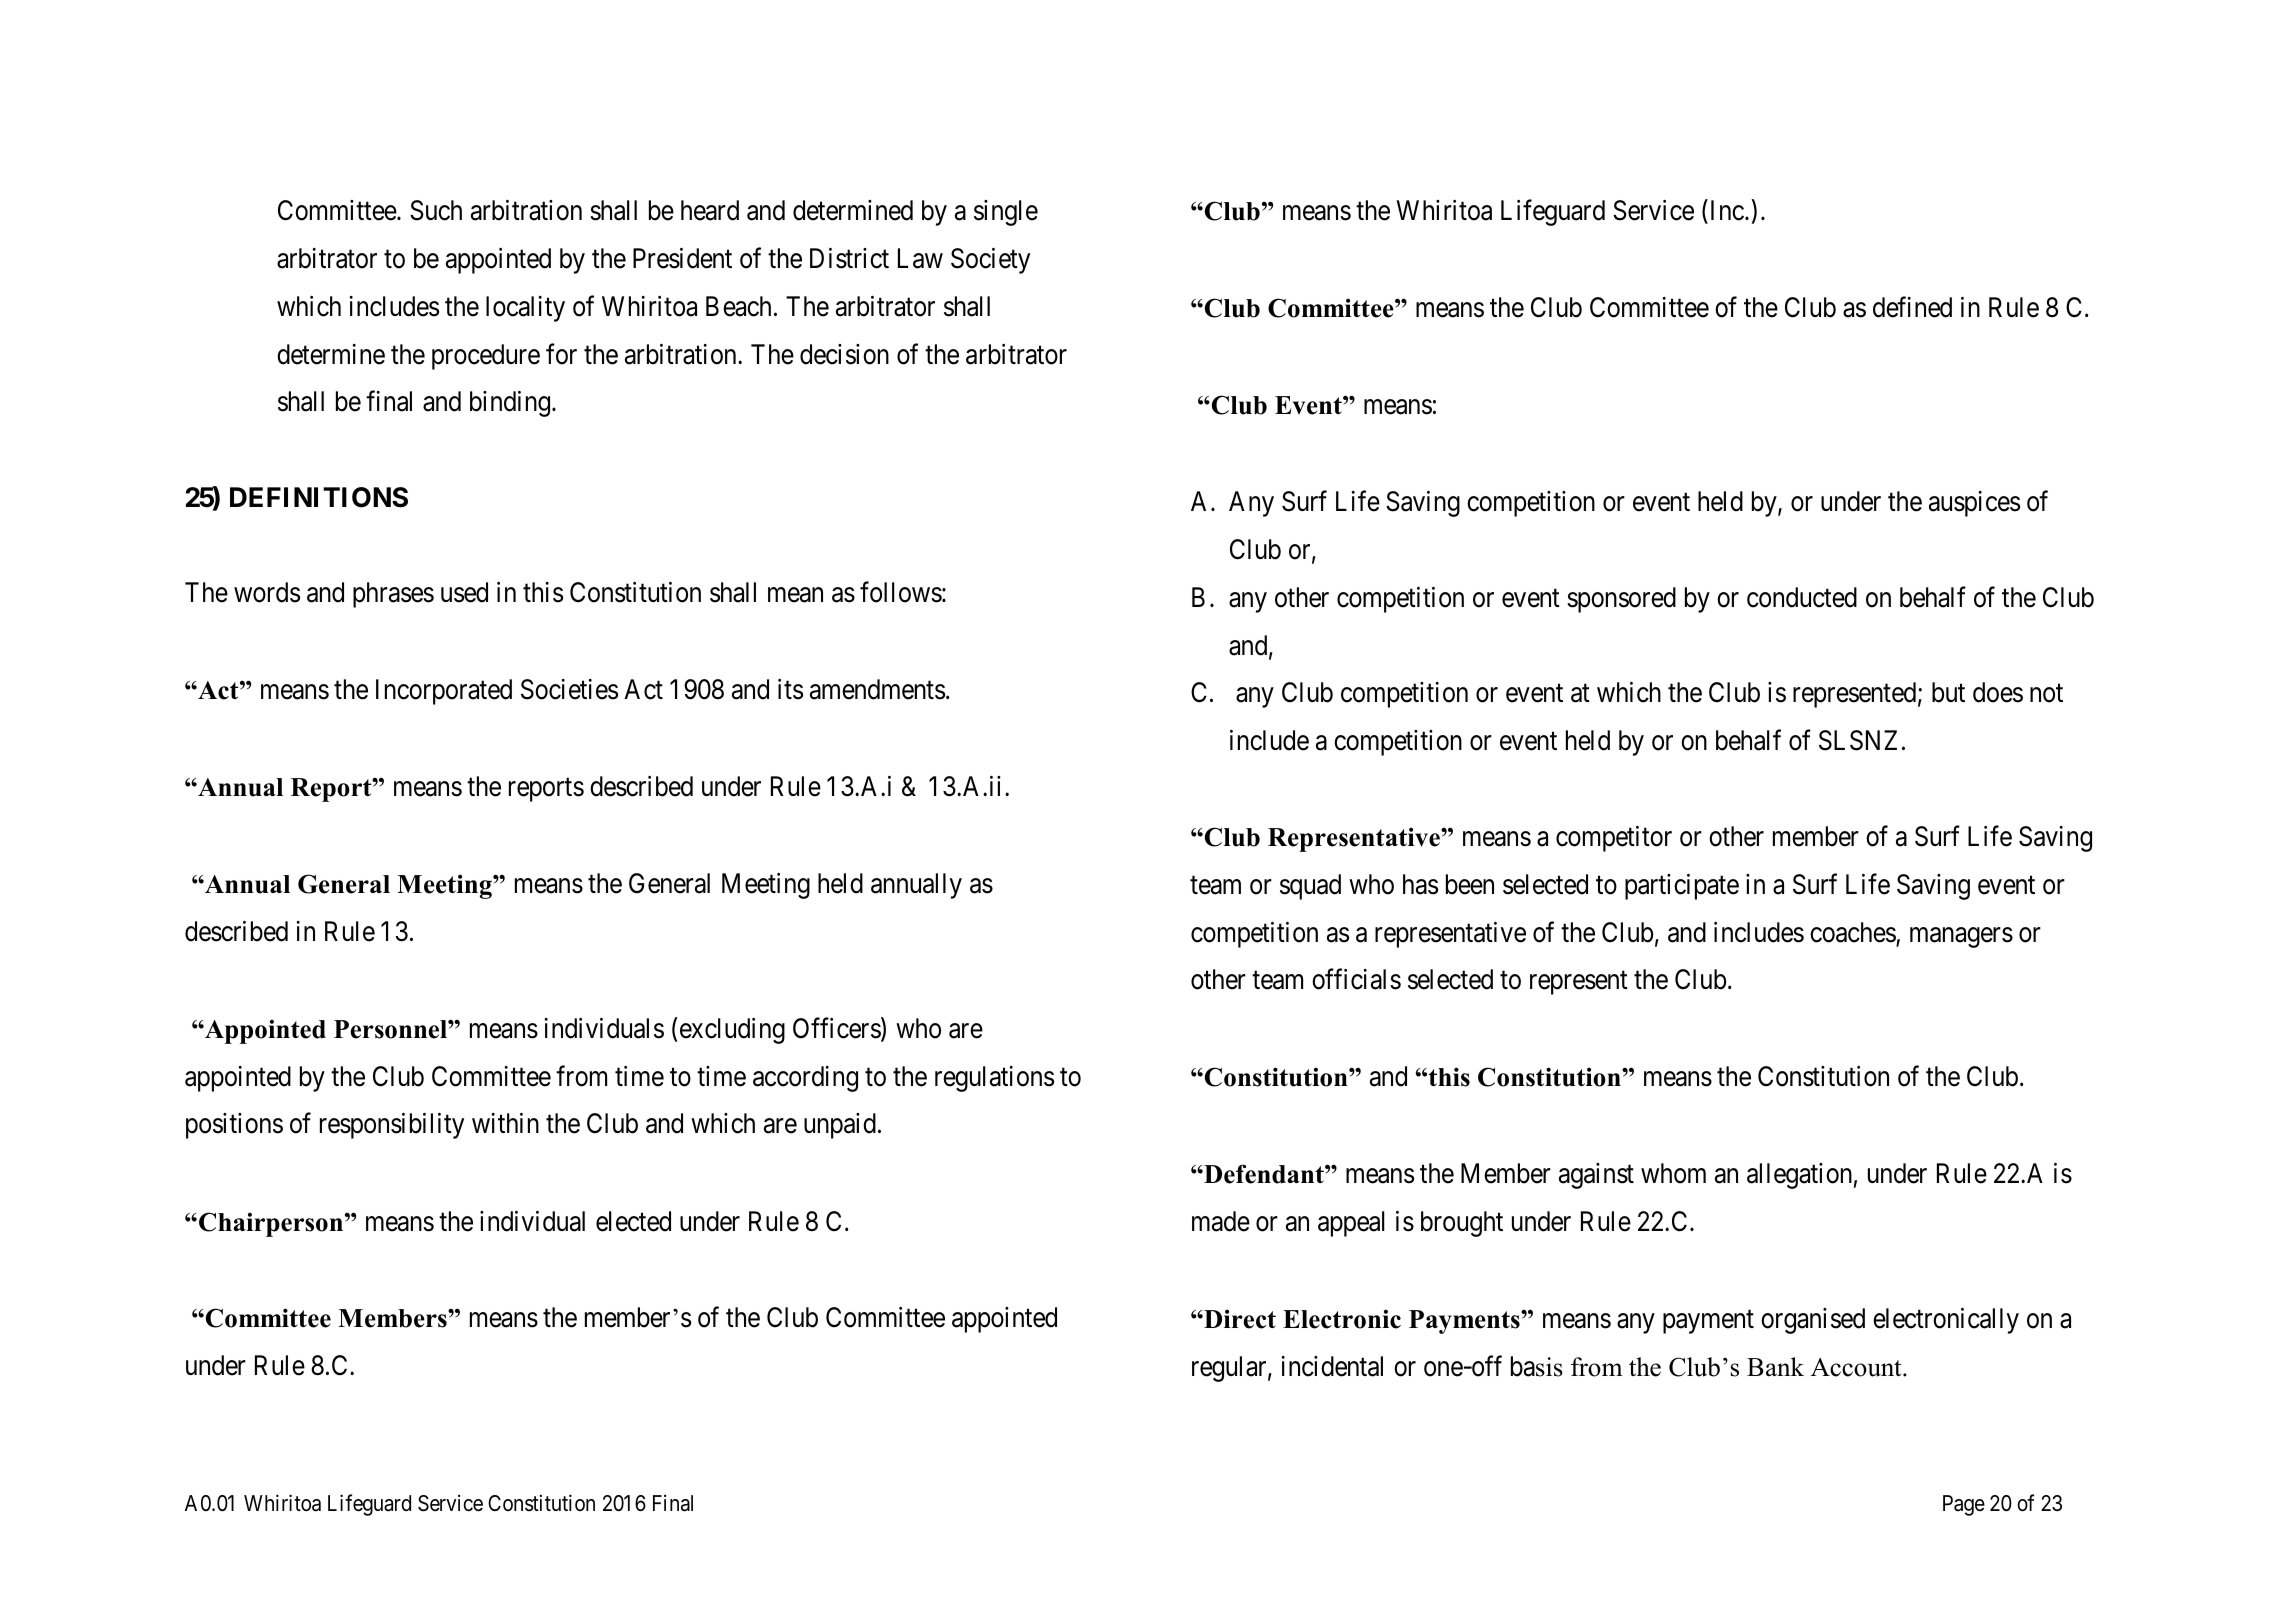  I want to click on Such, so click(436, 210).
